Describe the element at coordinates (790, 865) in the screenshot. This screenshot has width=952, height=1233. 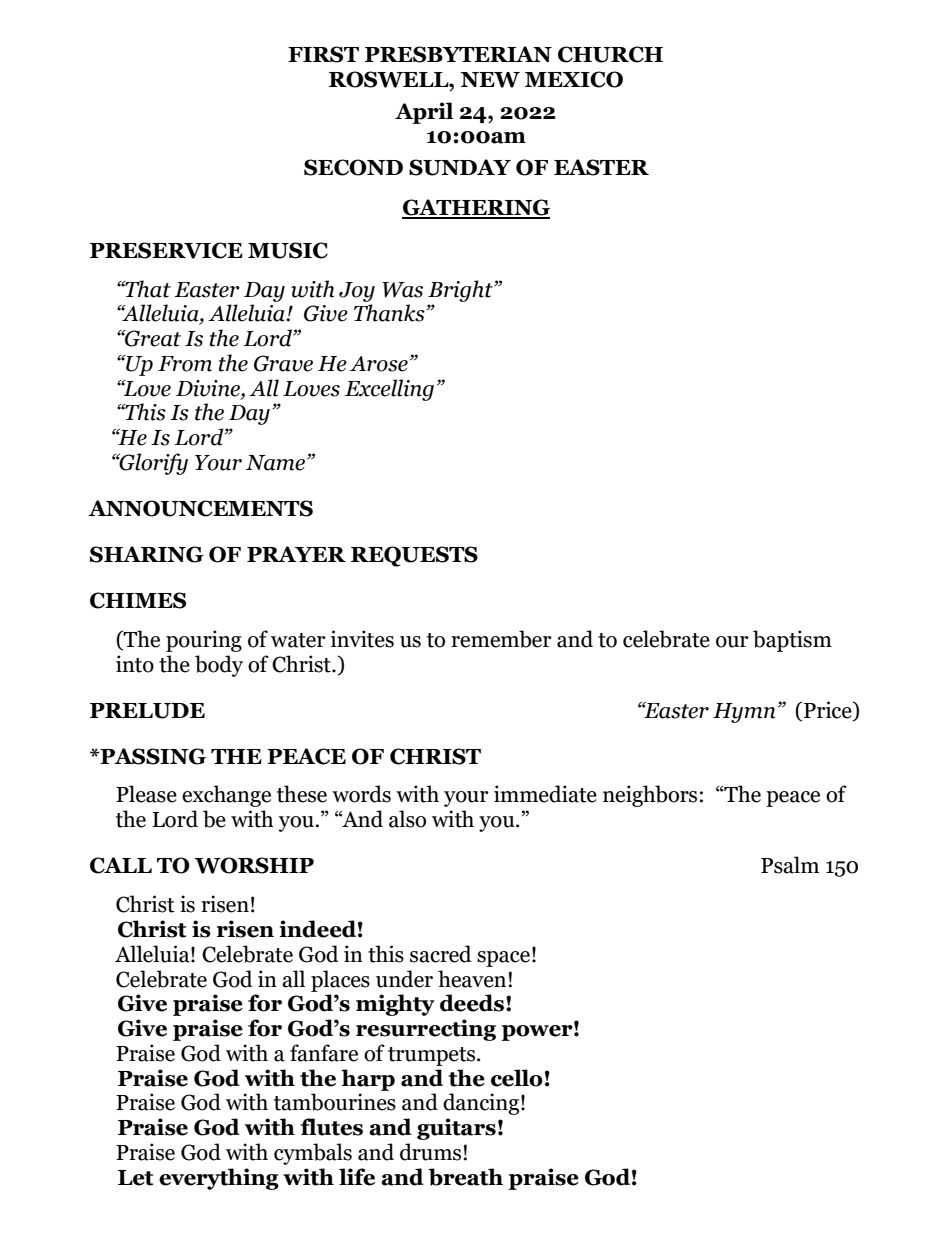
I see `Psalm` at that location.
